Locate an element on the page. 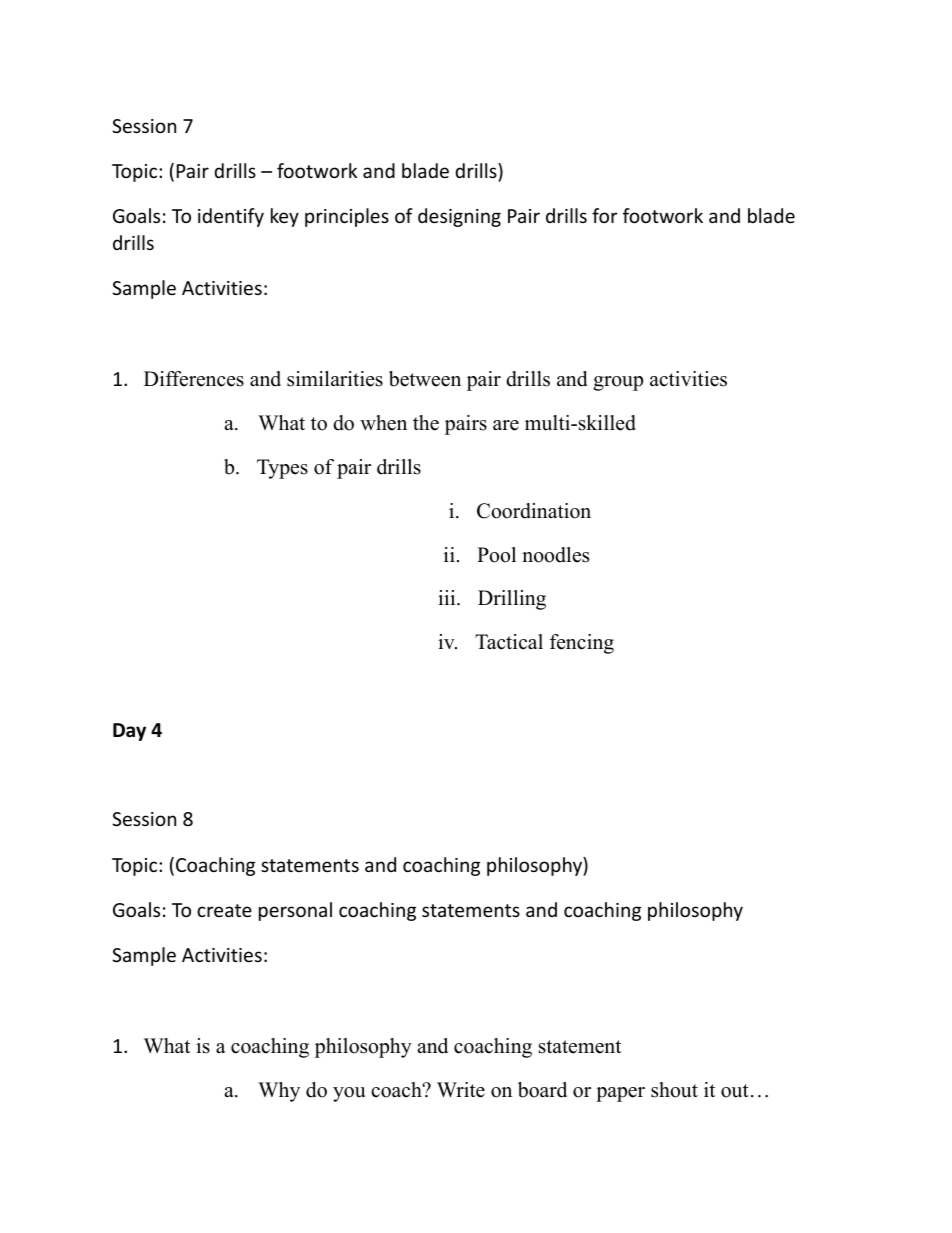 This page has width=952, height=1233. Why is located at coordinates (279, 1092).
